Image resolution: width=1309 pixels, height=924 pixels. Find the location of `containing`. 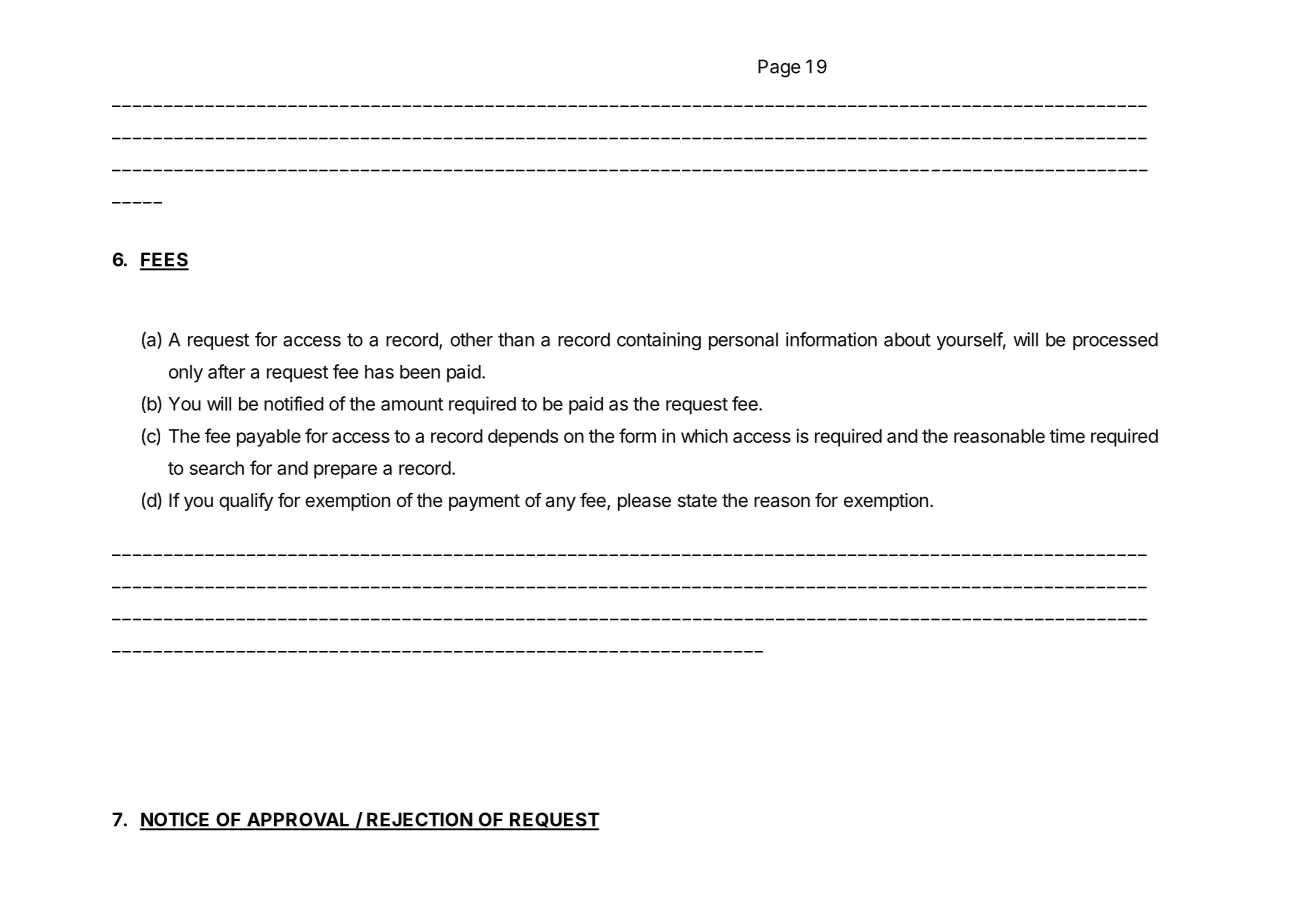

containing is located at coordinates (659, 341).
